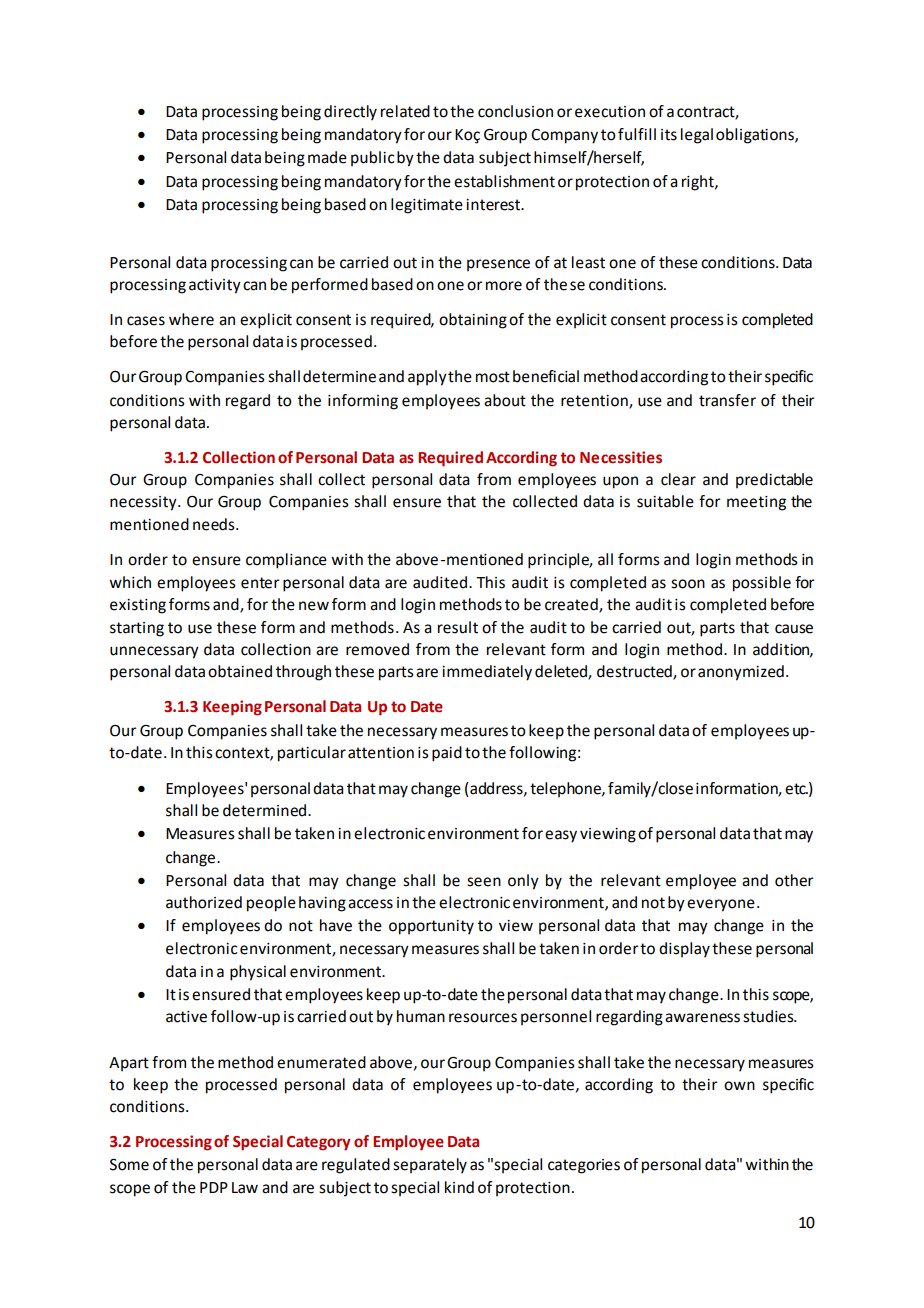  I want to click on made, so click(327, 157).
